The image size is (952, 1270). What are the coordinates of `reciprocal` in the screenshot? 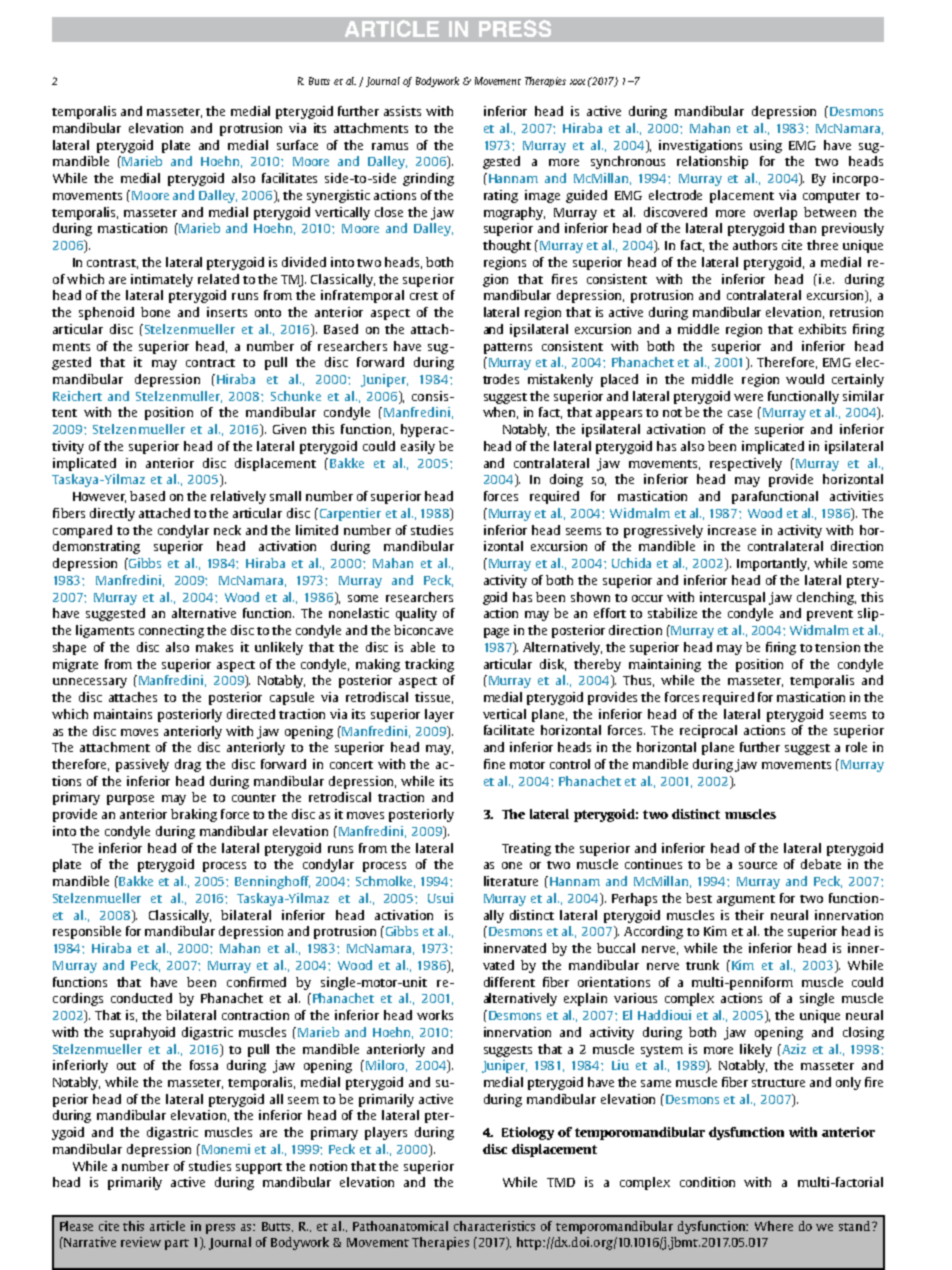 It's located at (708, 731).
